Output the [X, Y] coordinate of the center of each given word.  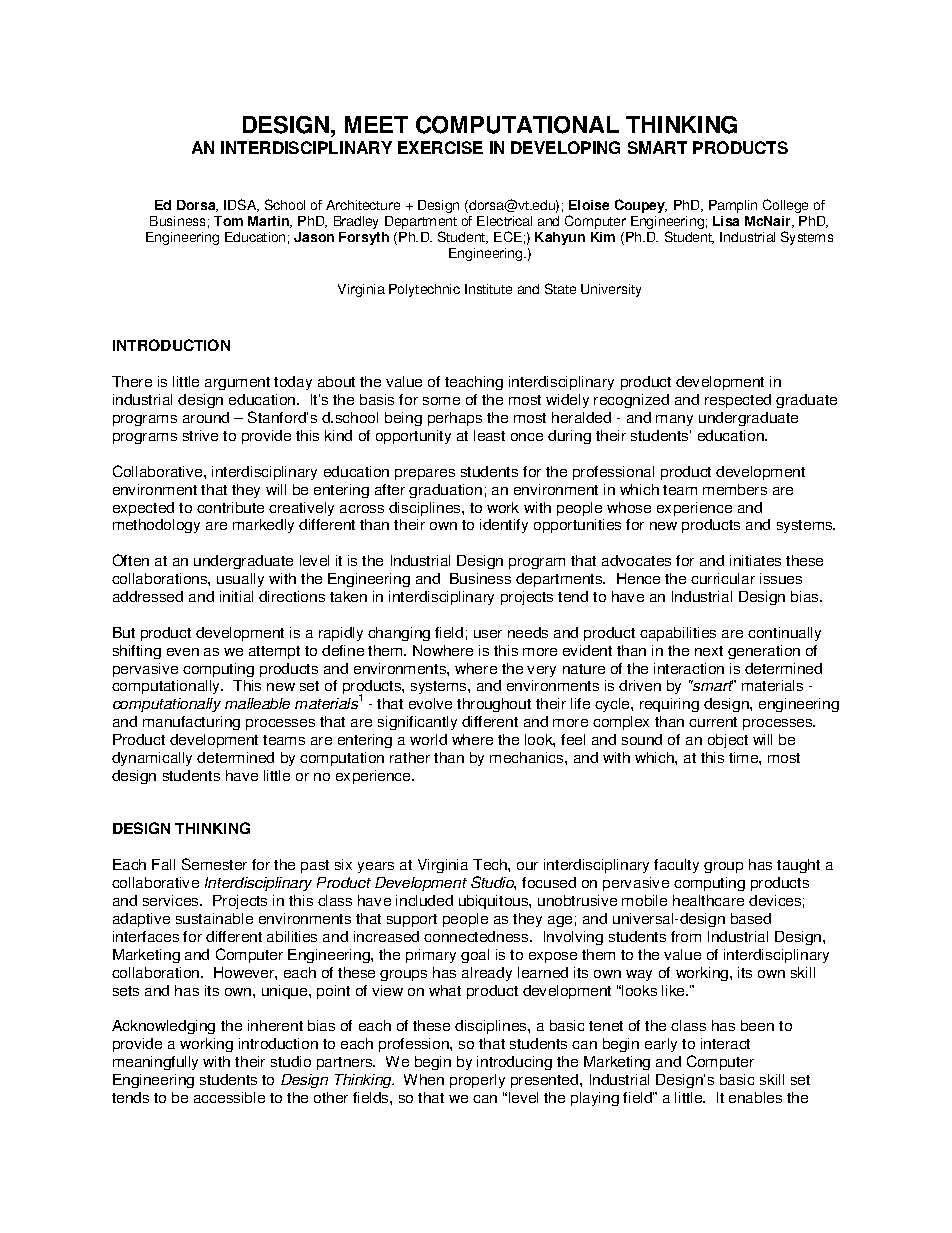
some [441, 401]
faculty [676, 866]
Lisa [726, 221]
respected [738, 401]
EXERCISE [440, 147]
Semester [214, 864]
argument [237, 383]
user [488, 634]
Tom [228, 221]
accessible [229, 1097]
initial [236, 596]
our [527, 866]
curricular [723, 578]
